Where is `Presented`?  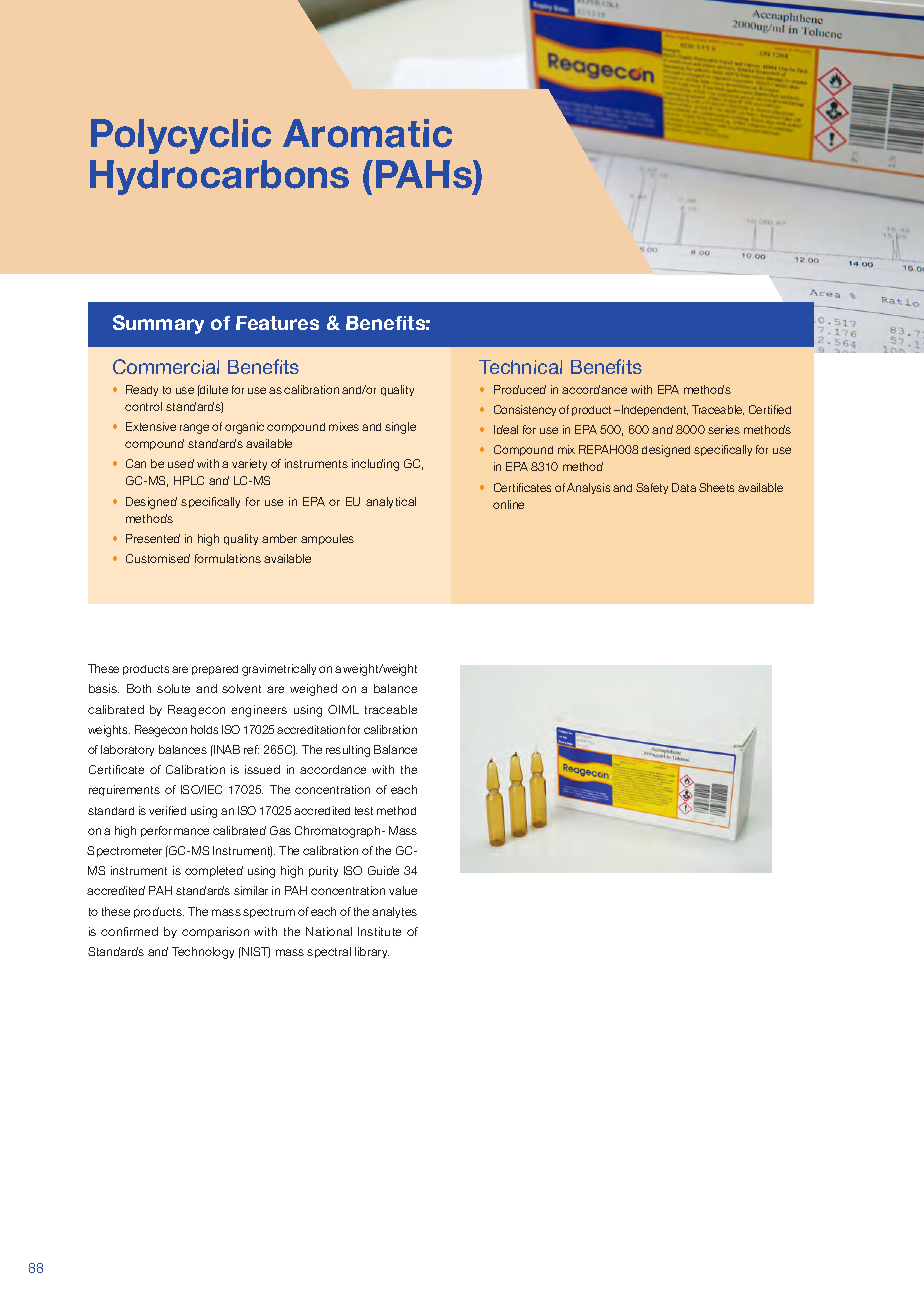
Presented is located at coordinates (153, 538).
